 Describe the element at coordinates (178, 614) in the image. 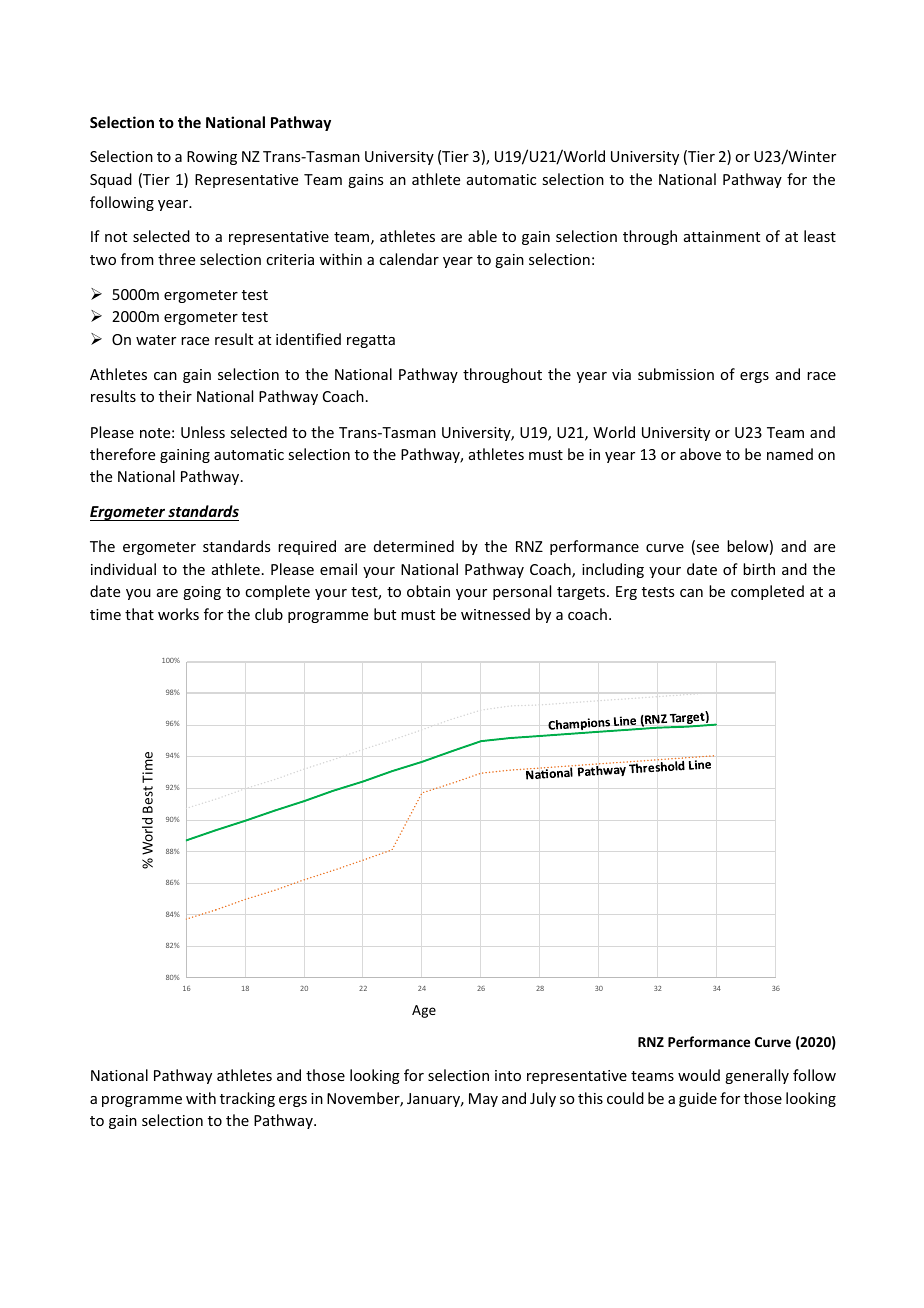

I see `works` at that location.
